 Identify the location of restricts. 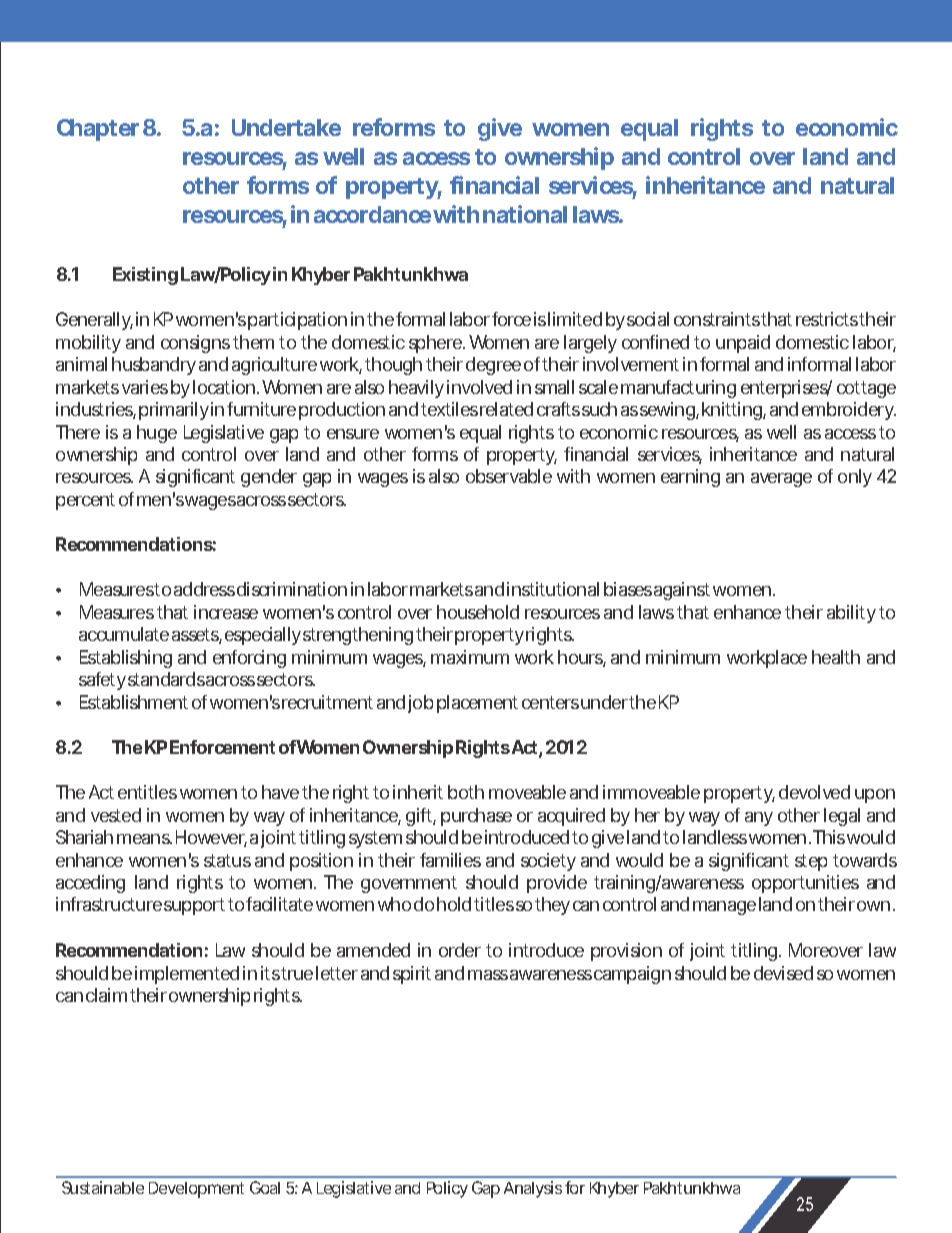
(828, 319).
